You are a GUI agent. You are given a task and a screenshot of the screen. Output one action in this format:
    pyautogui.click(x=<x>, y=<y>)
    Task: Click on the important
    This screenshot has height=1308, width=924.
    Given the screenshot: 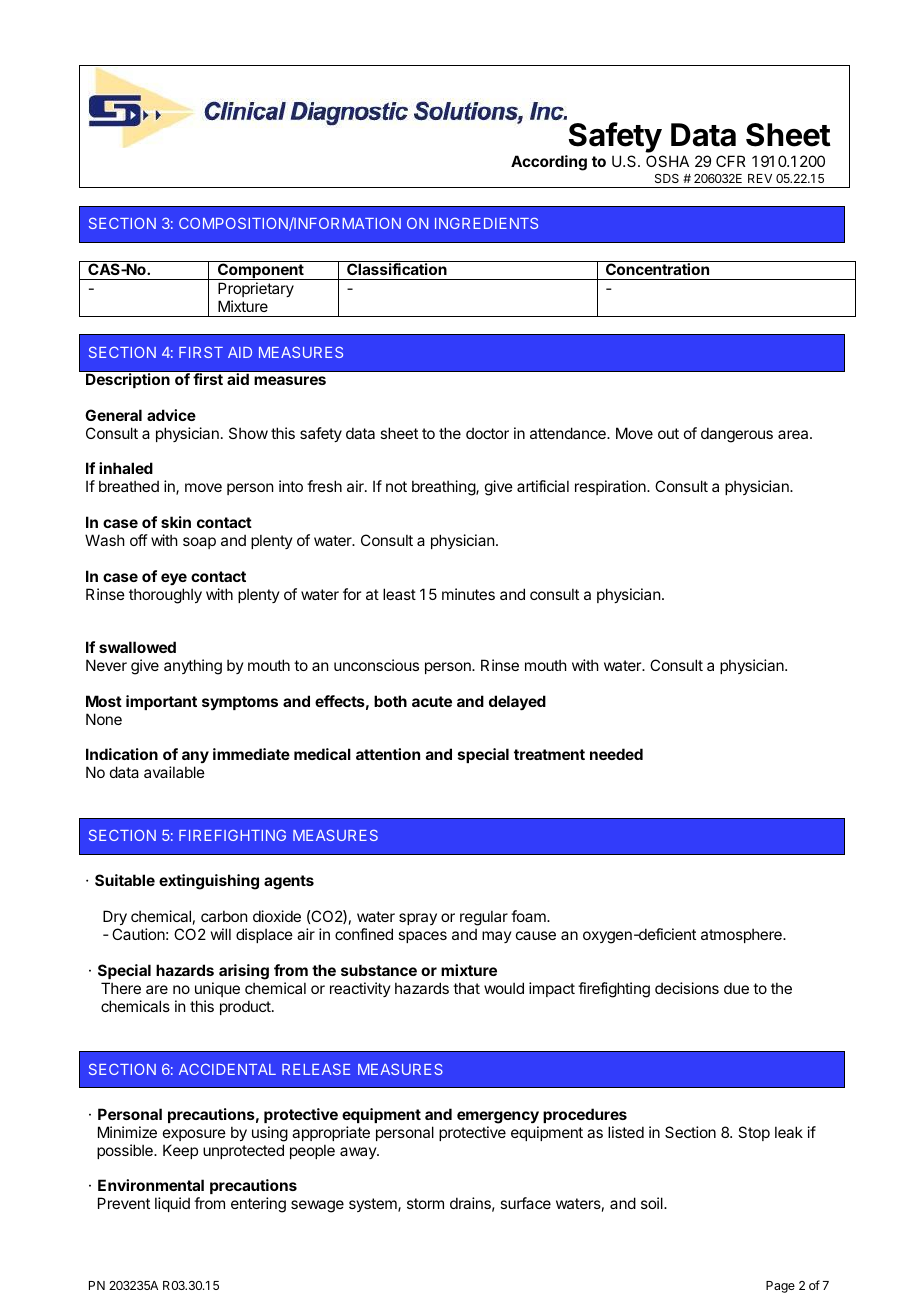 What is the action you would take?
    pyautogui.click(x=161, y=702)
